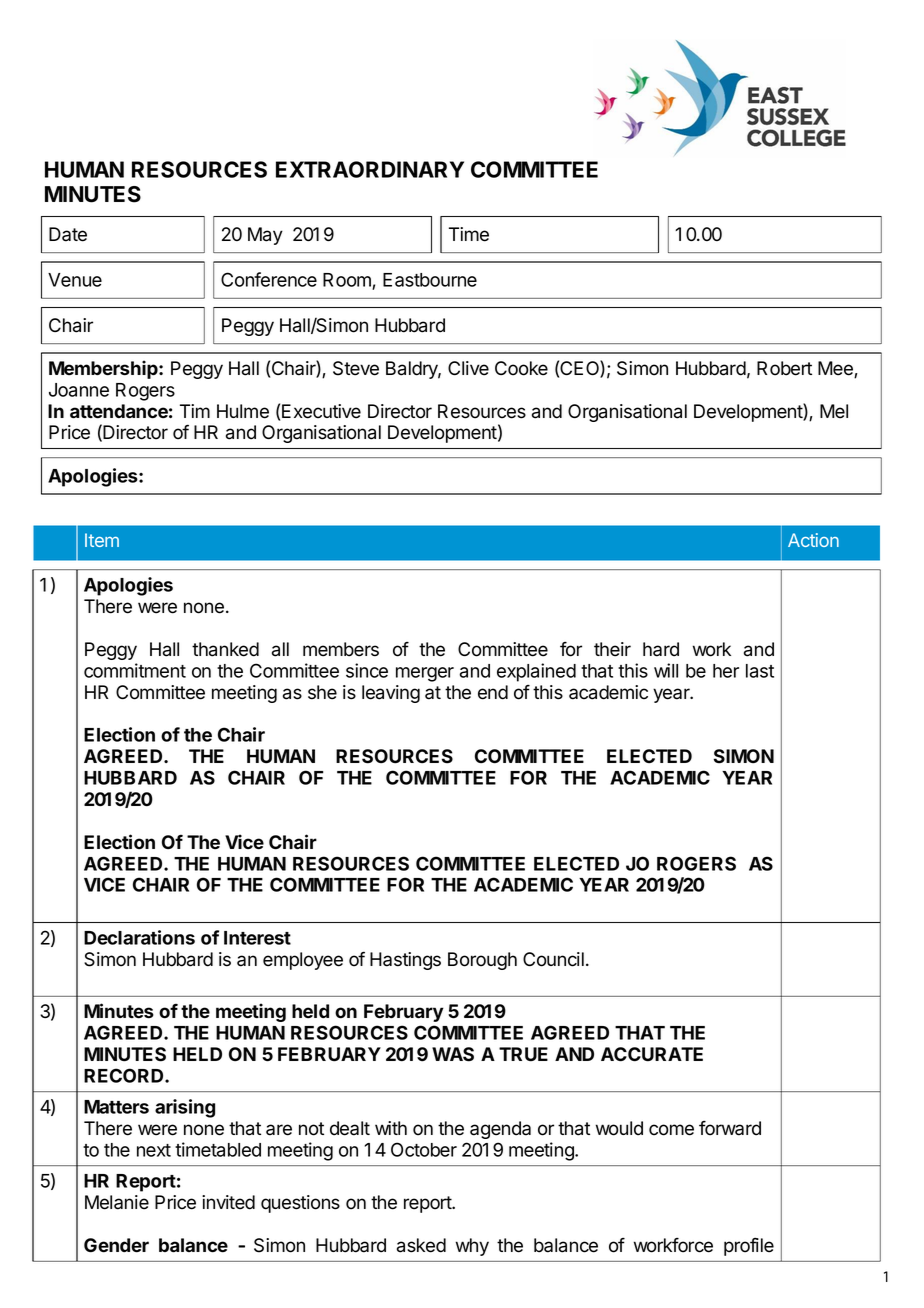 The height and width of the screenshot is (1308, 924). What do you see at coordinates (421, 1245) in the screenshot?
I see `asked` at bounding box center [421, 1245].
